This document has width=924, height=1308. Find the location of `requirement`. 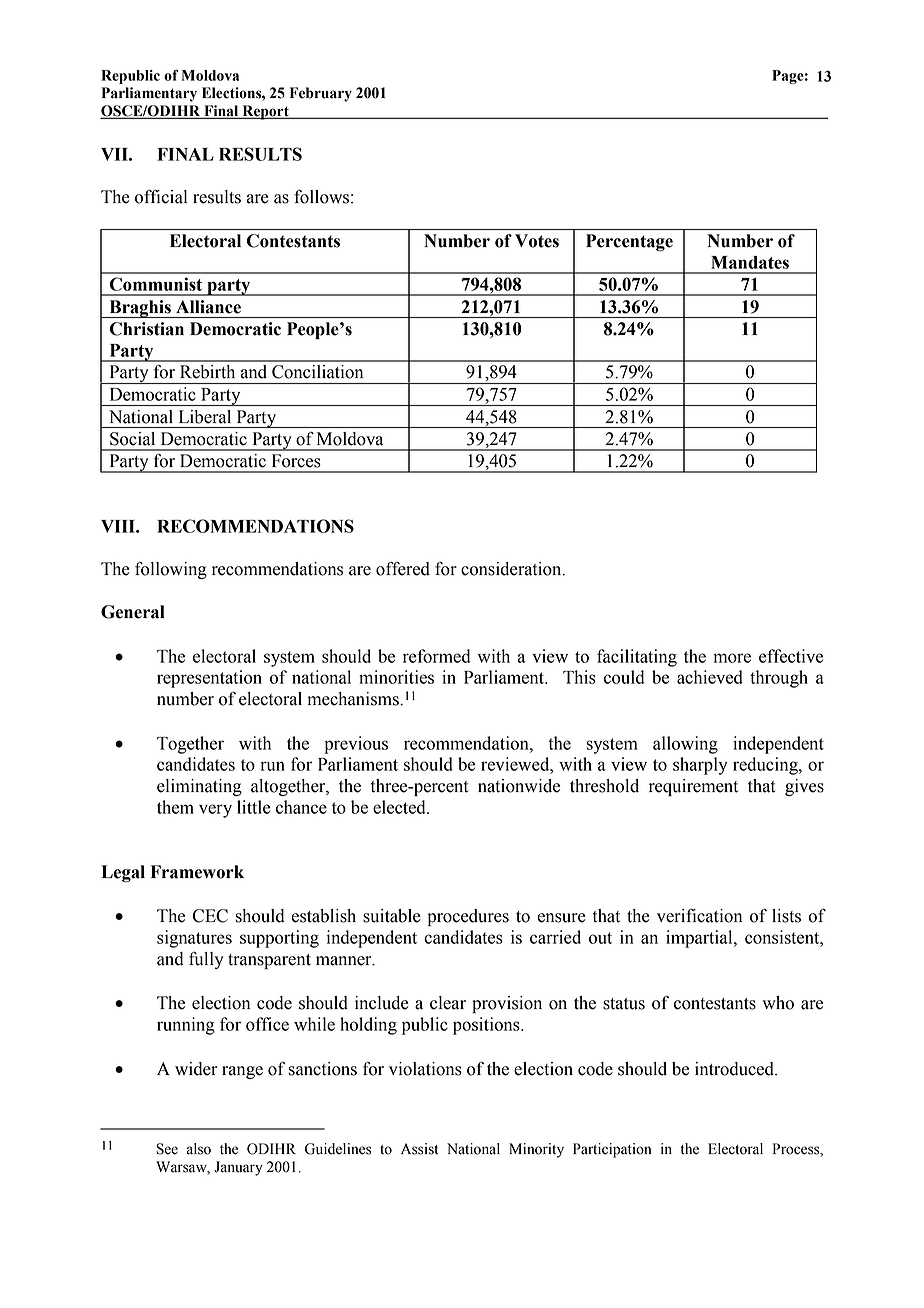

requirement is located at coordinates (693, 787).
